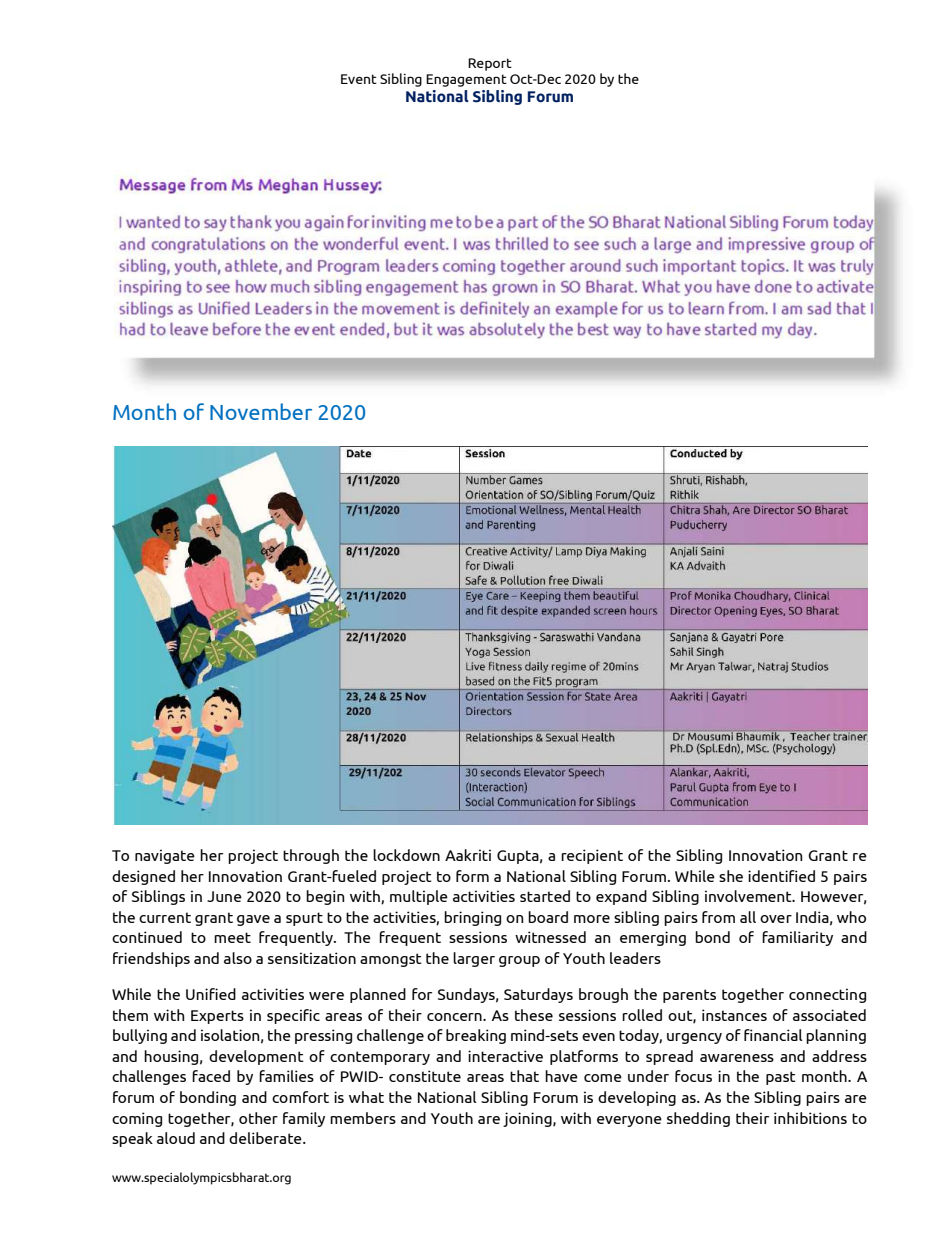 The image size is (952, 1233). I want to click on through, so click(311, 856).
